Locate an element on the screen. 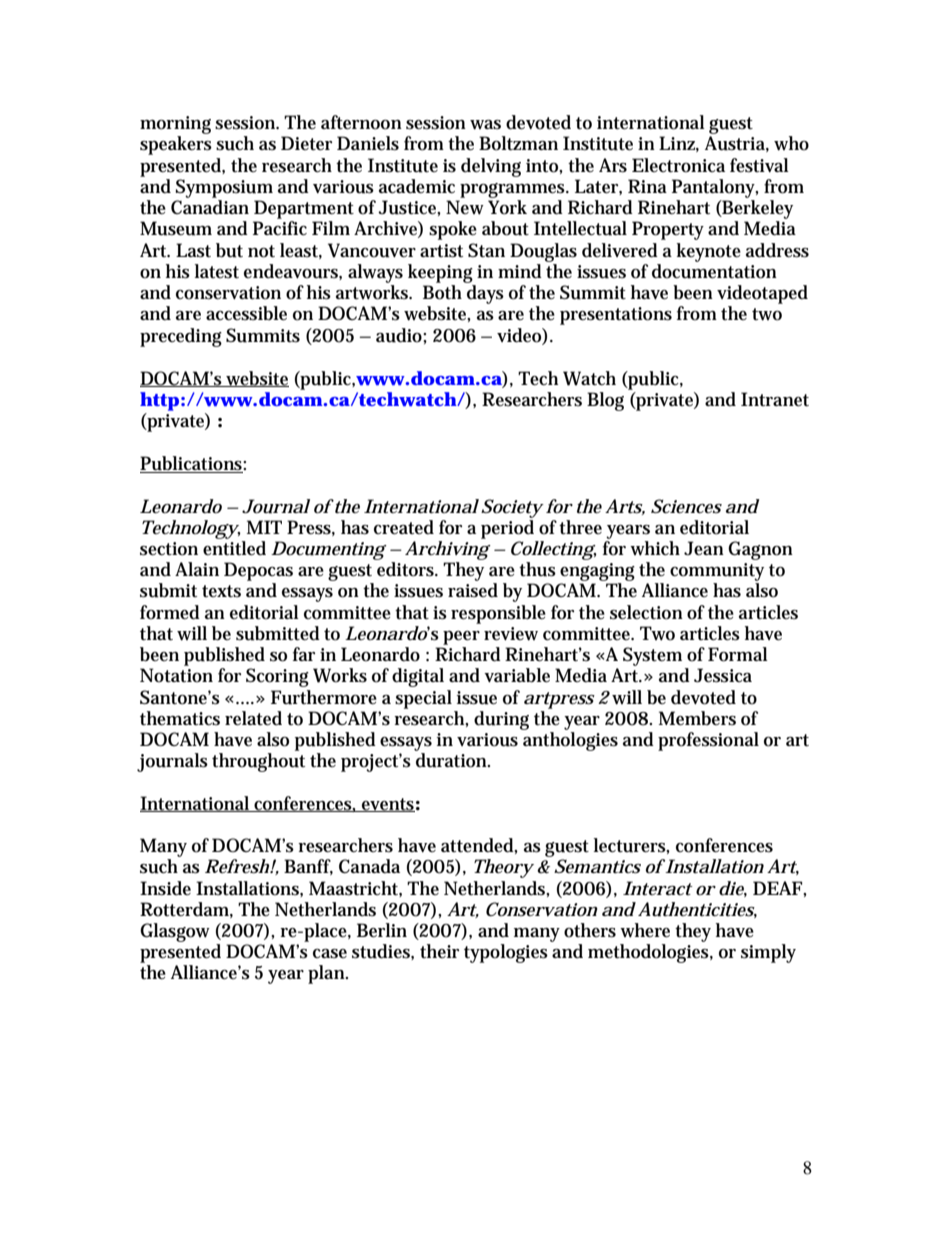 This screenshot has height=1233, width=952. Glasgow is located at coordinates (175, 932).
